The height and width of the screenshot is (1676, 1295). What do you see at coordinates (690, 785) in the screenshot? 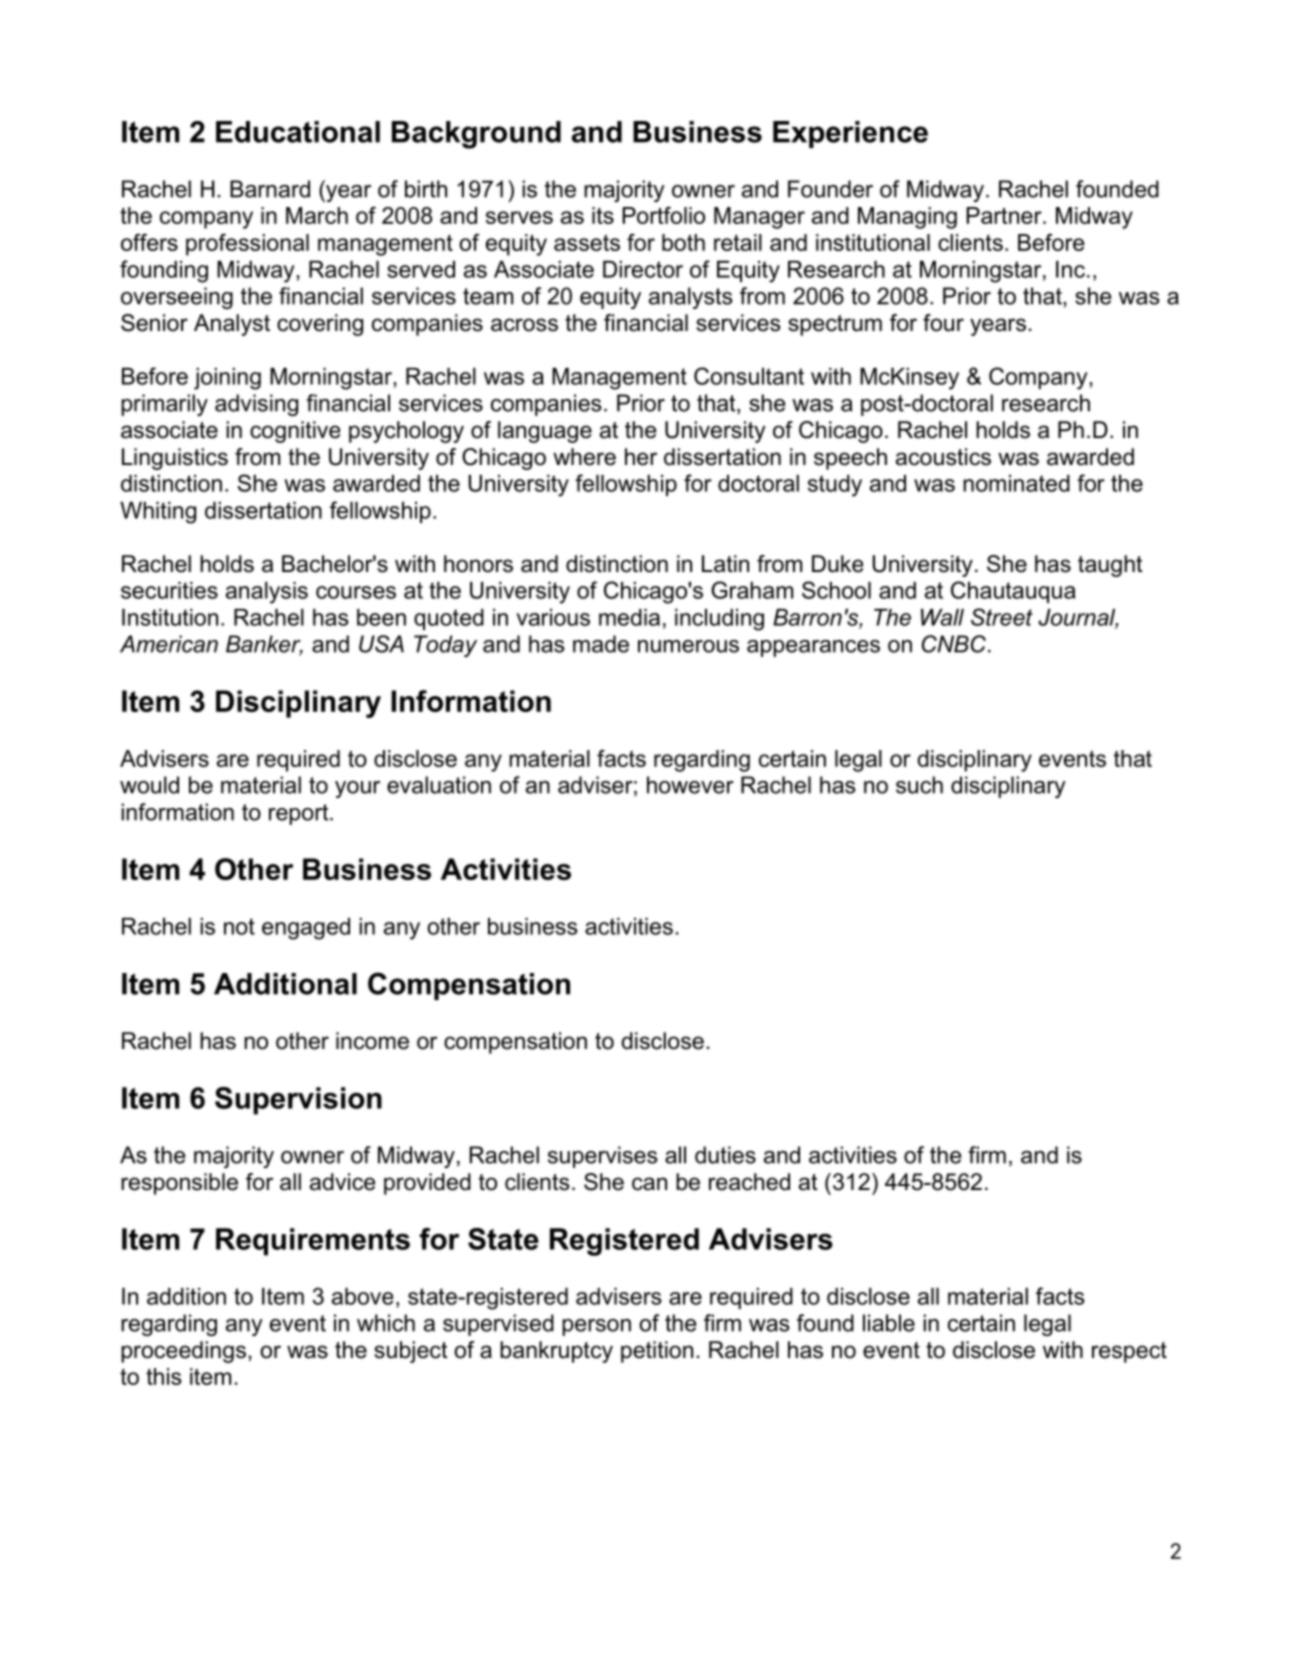
I see `however` at bounding box center [690, 785].
